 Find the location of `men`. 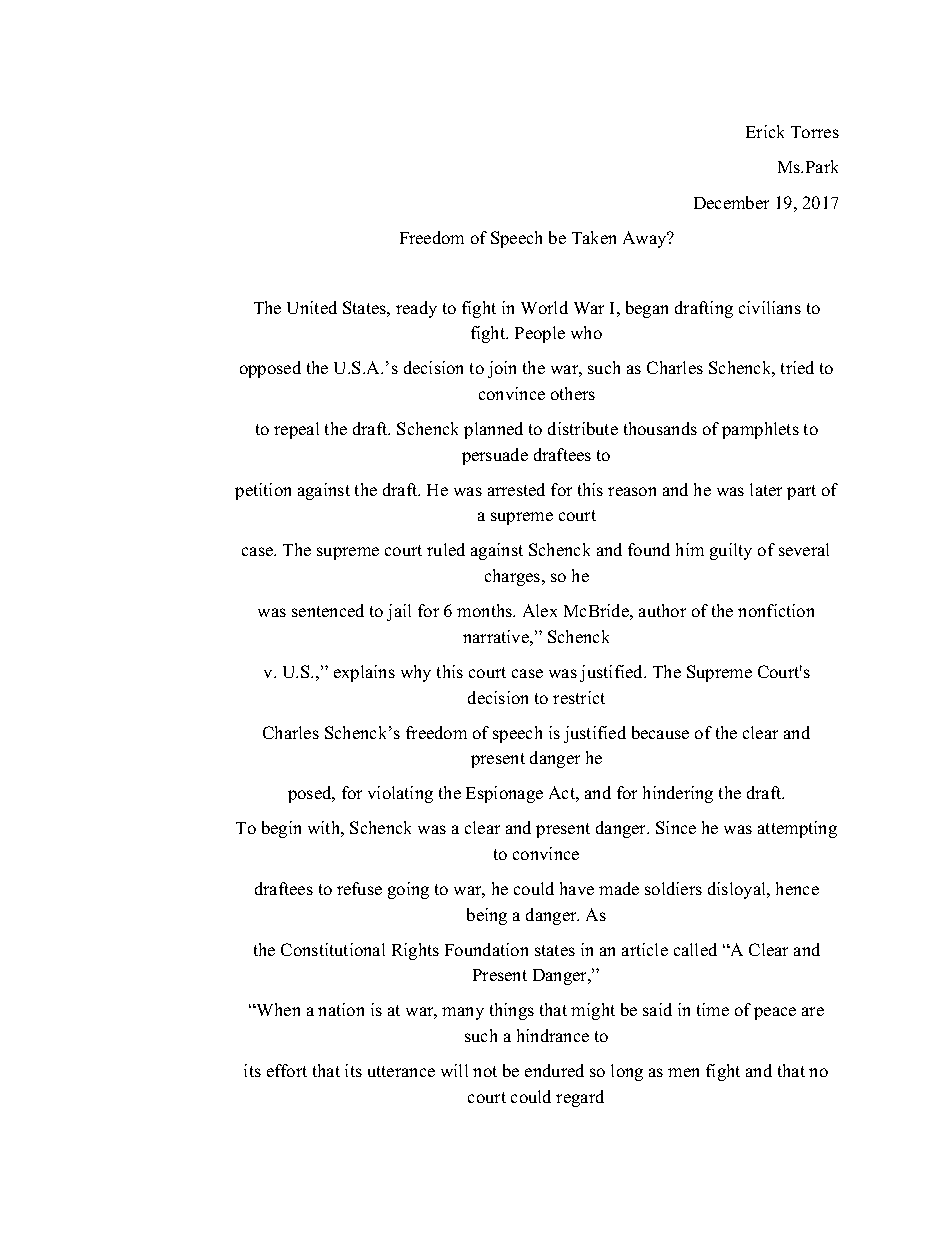

men is located at coordinates (683, 1072).
